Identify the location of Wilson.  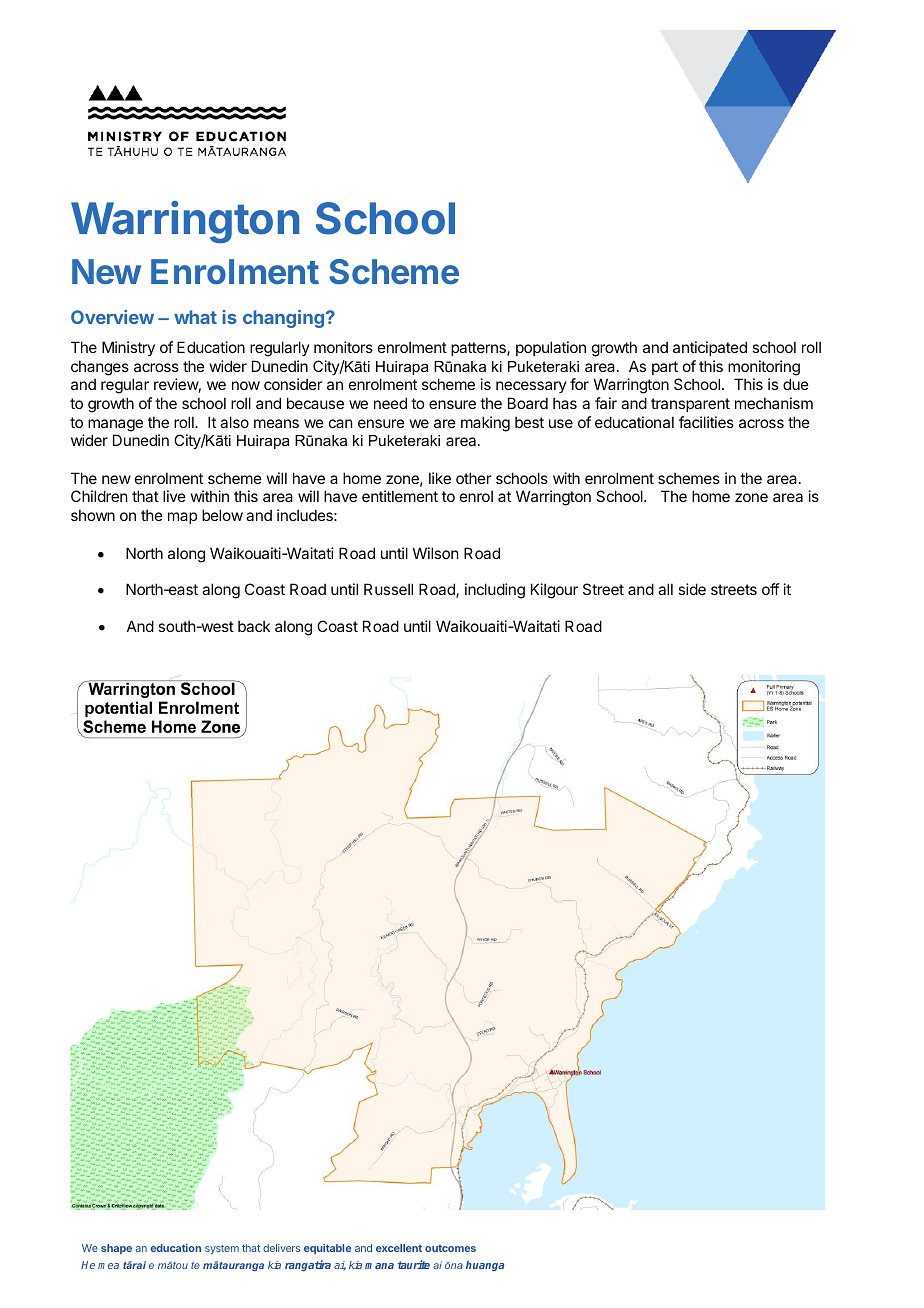
(435, 553).
